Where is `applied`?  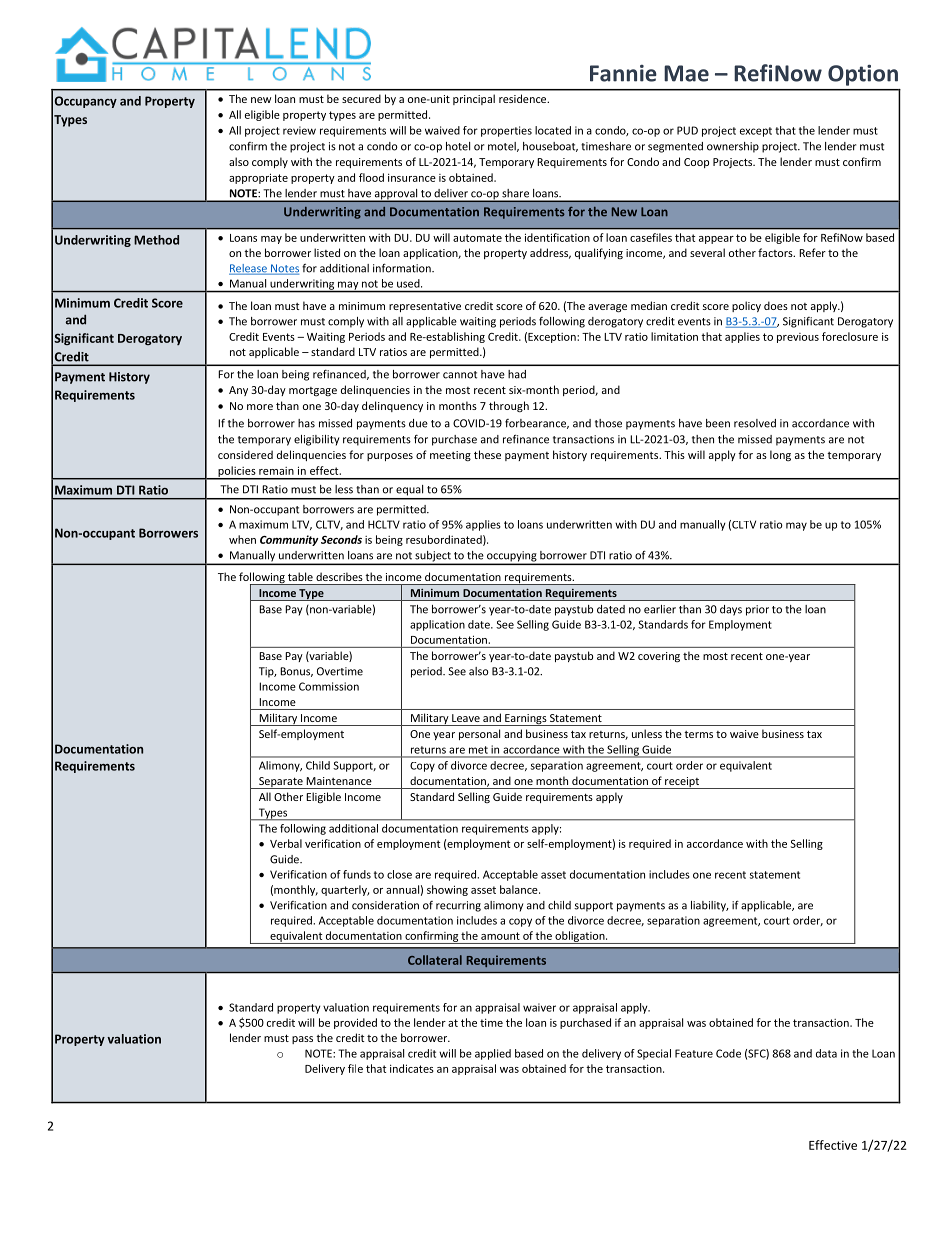
applied is located at coordinates (493, 1054).
